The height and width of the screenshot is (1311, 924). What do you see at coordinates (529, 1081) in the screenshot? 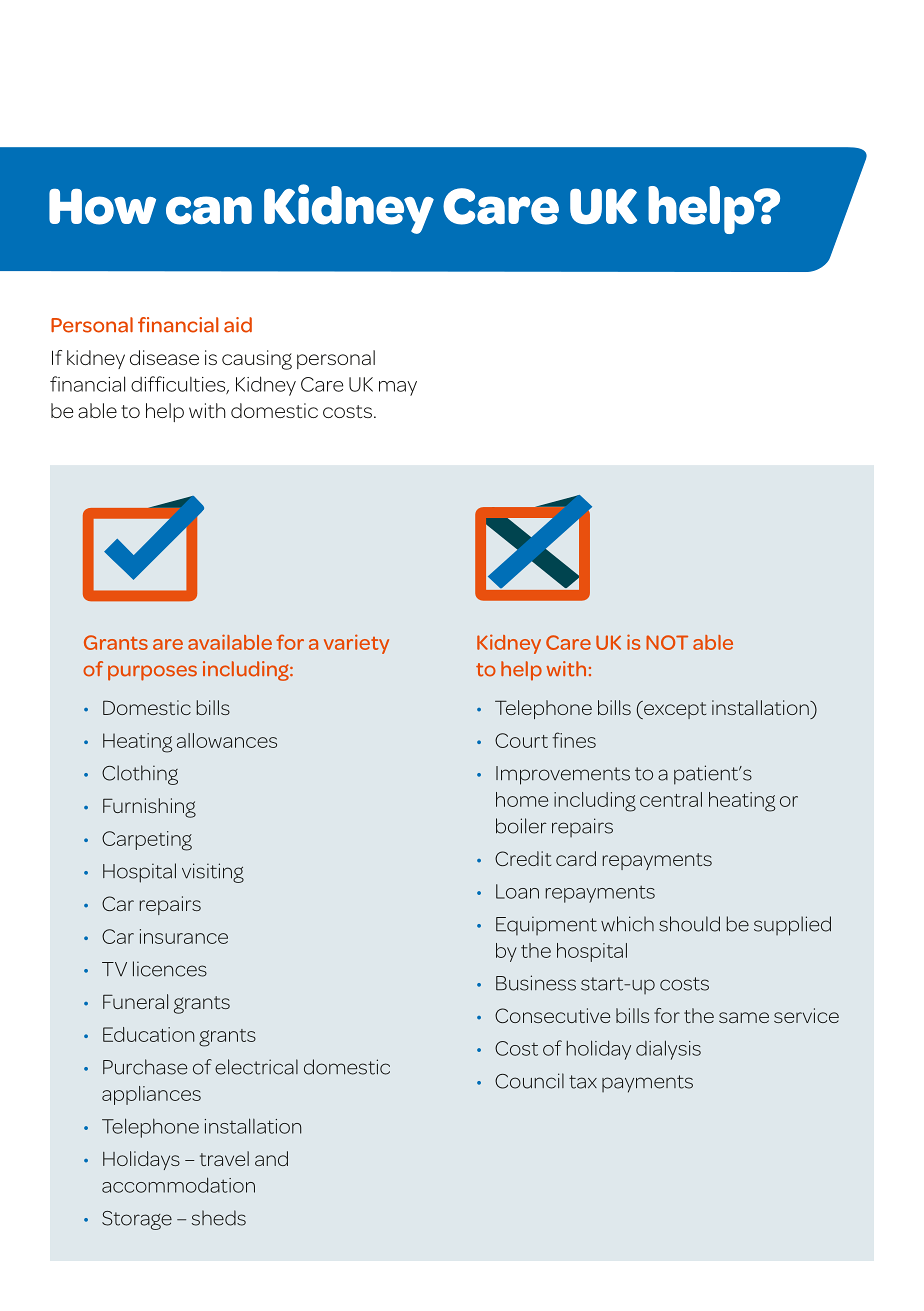
I see `Council` at bounding box center [529, 1081].
